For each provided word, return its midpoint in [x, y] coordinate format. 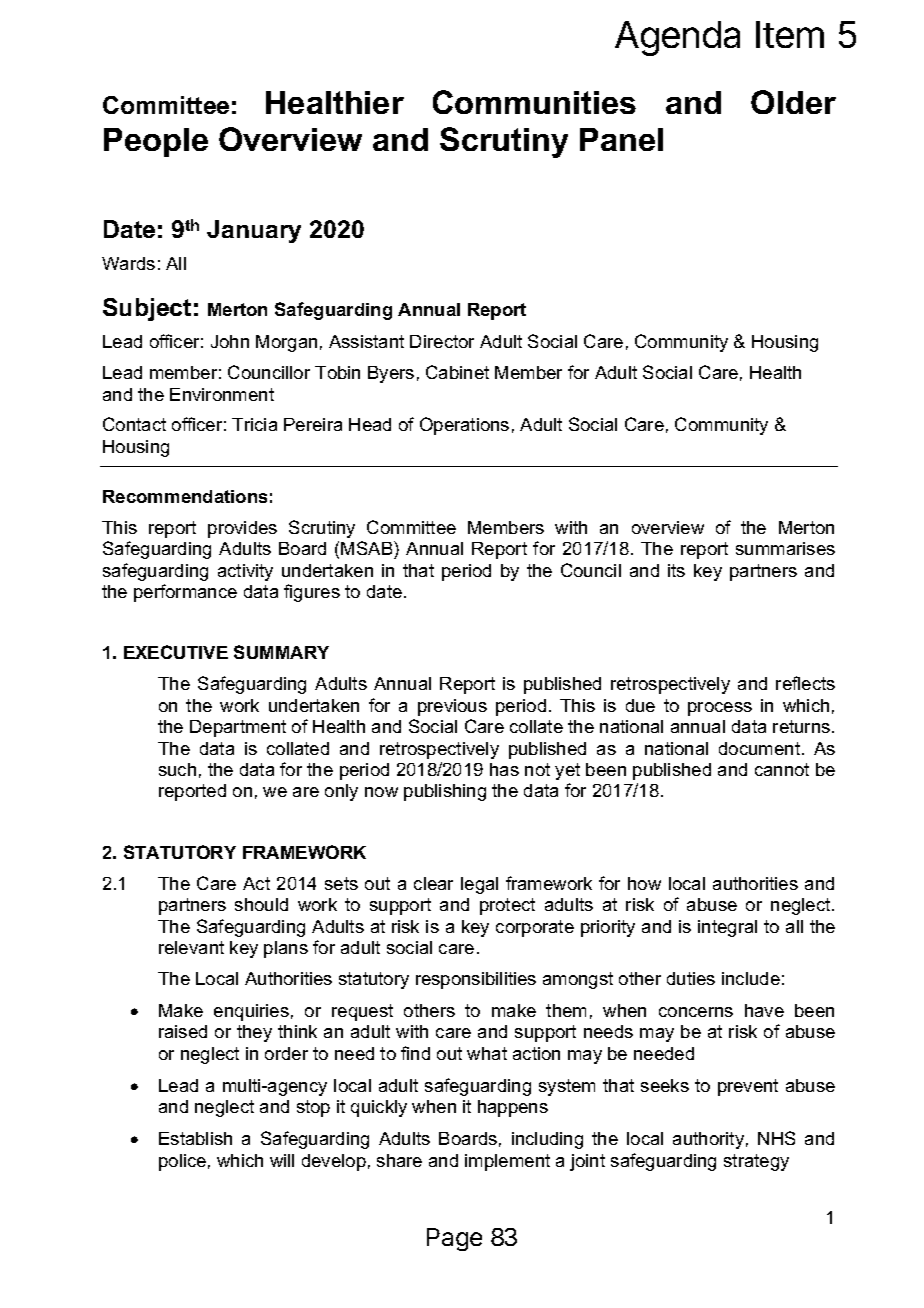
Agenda [677, 38]
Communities [534, 102]
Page [454, 1239]
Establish [195, 1138]
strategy [756, 1162]
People [156, 142]
